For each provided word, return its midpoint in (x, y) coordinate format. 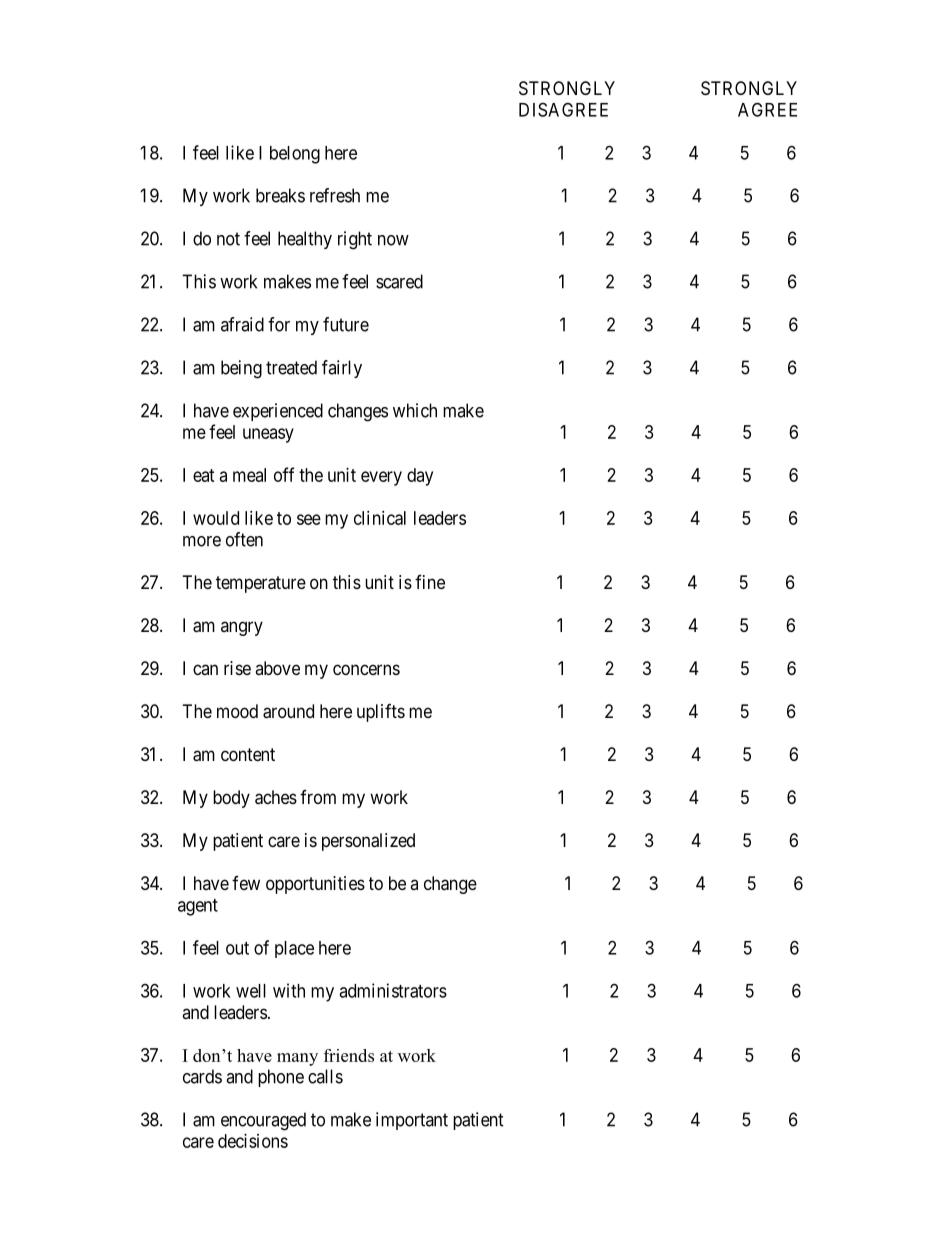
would (216, 518)
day (420, 477)
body (231, 799)
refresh (335, 195)
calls (325, 1076)
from (318, 797)
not (228, 239)
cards (202, 1076)
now (393, 240)
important (412, 1121)
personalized (368, 842)
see (309, 519)
